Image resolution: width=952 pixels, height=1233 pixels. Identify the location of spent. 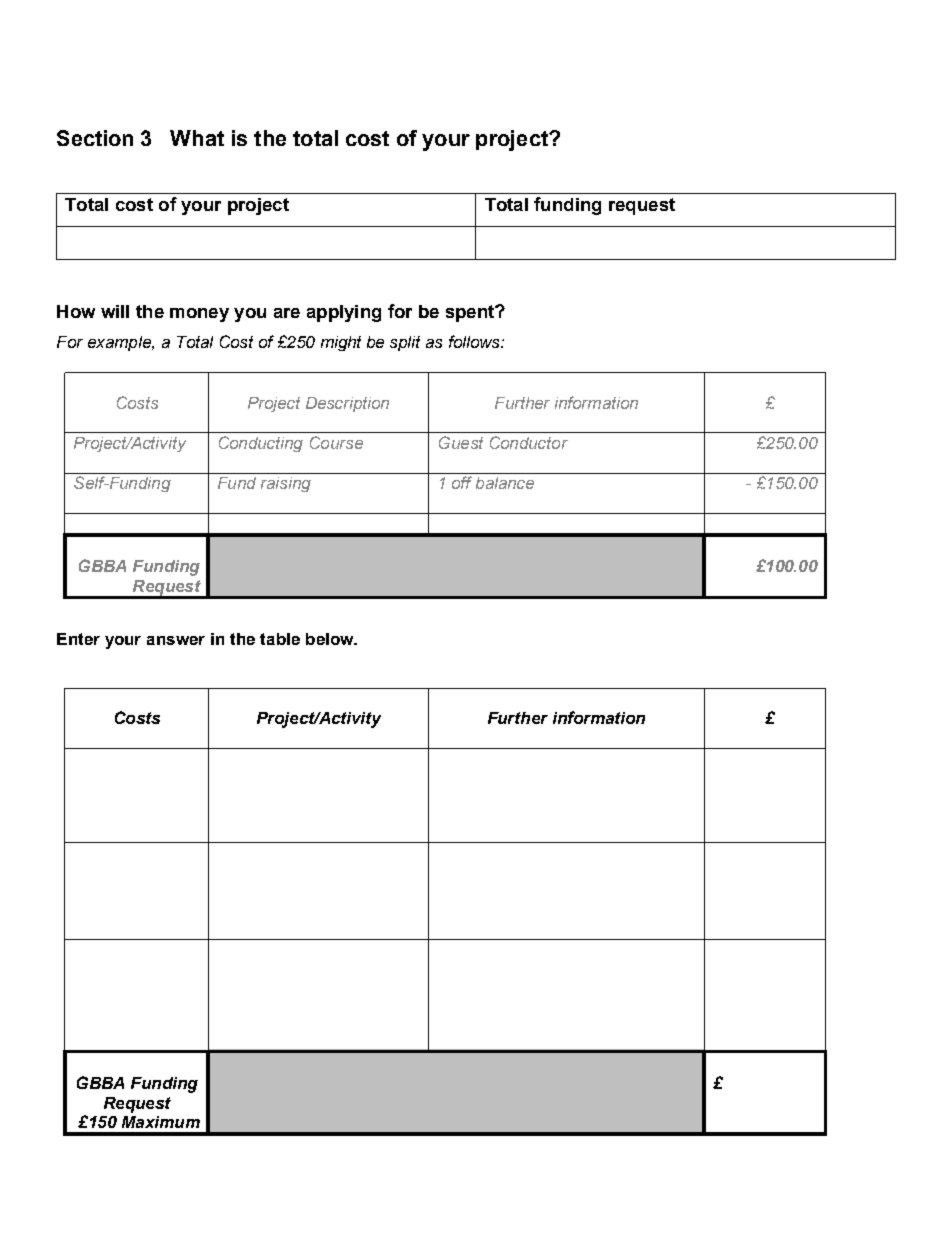
(471, 313).
